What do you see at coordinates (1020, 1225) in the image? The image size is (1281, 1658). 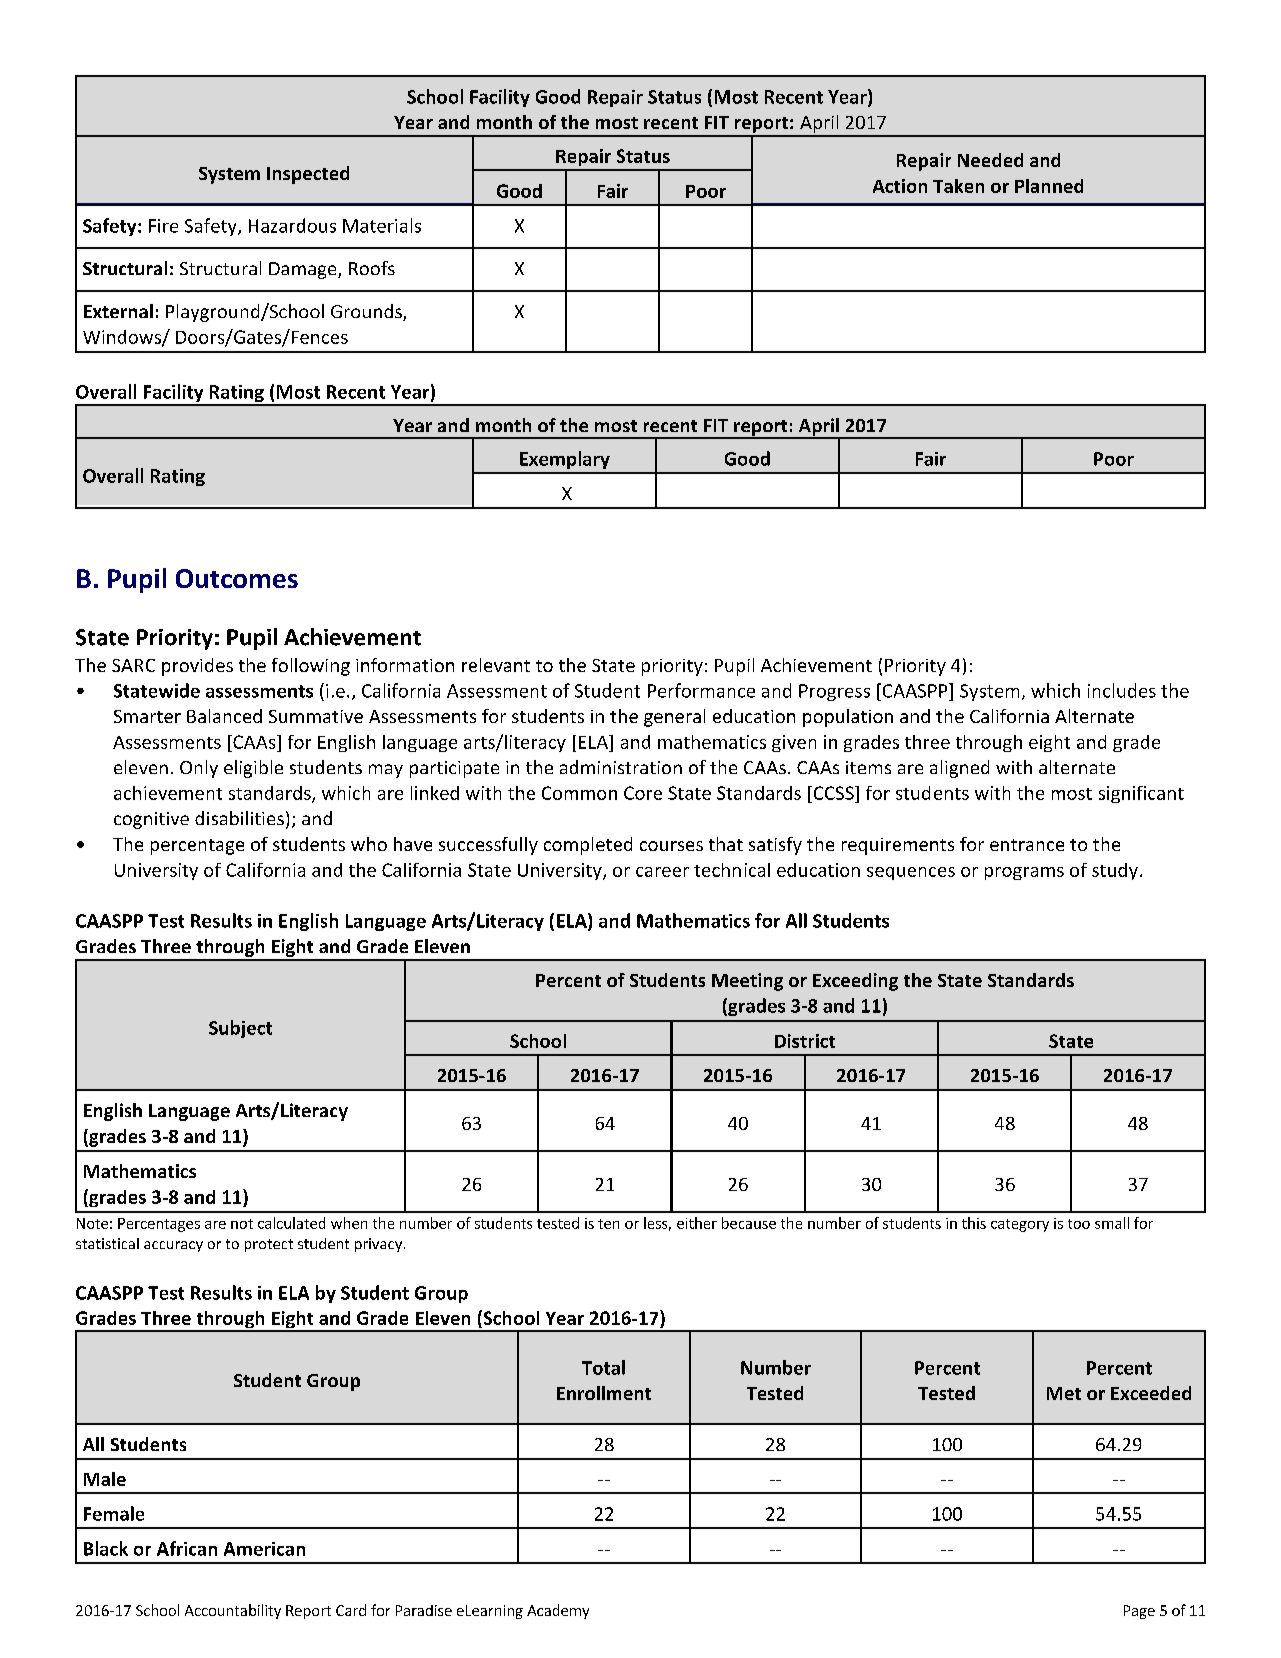 I see `category` at bounding box center [1020, 1225].
